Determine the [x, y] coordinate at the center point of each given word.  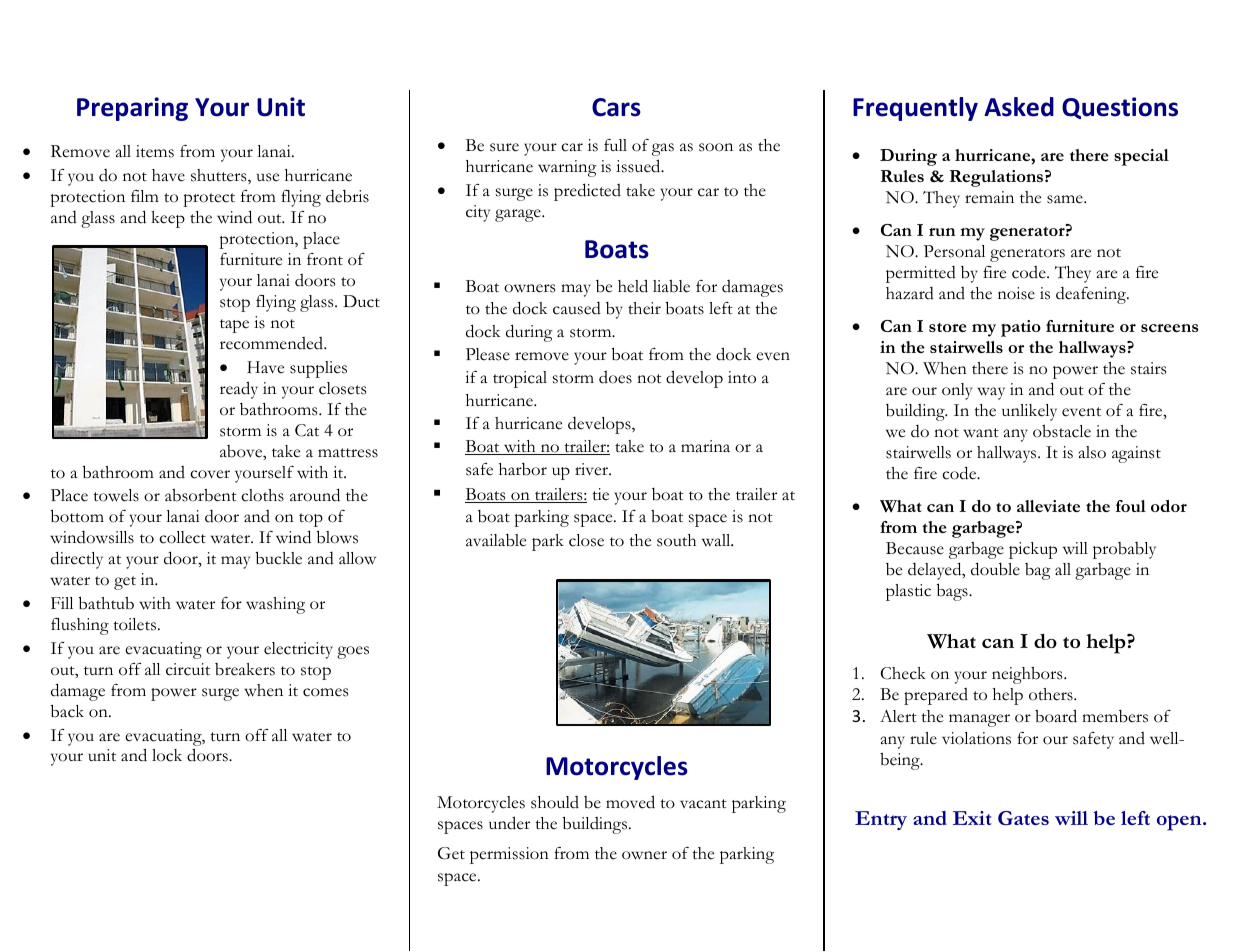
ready [239, 390]
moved [630, 802]
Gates [1023, 818]
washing [275, 605]
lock [167, 755]
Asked [1019, 107]
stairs [1148, 368]
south [676, 540]
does [615, 377]
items [155, 151]
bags [953, 592]
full [615, 145]
